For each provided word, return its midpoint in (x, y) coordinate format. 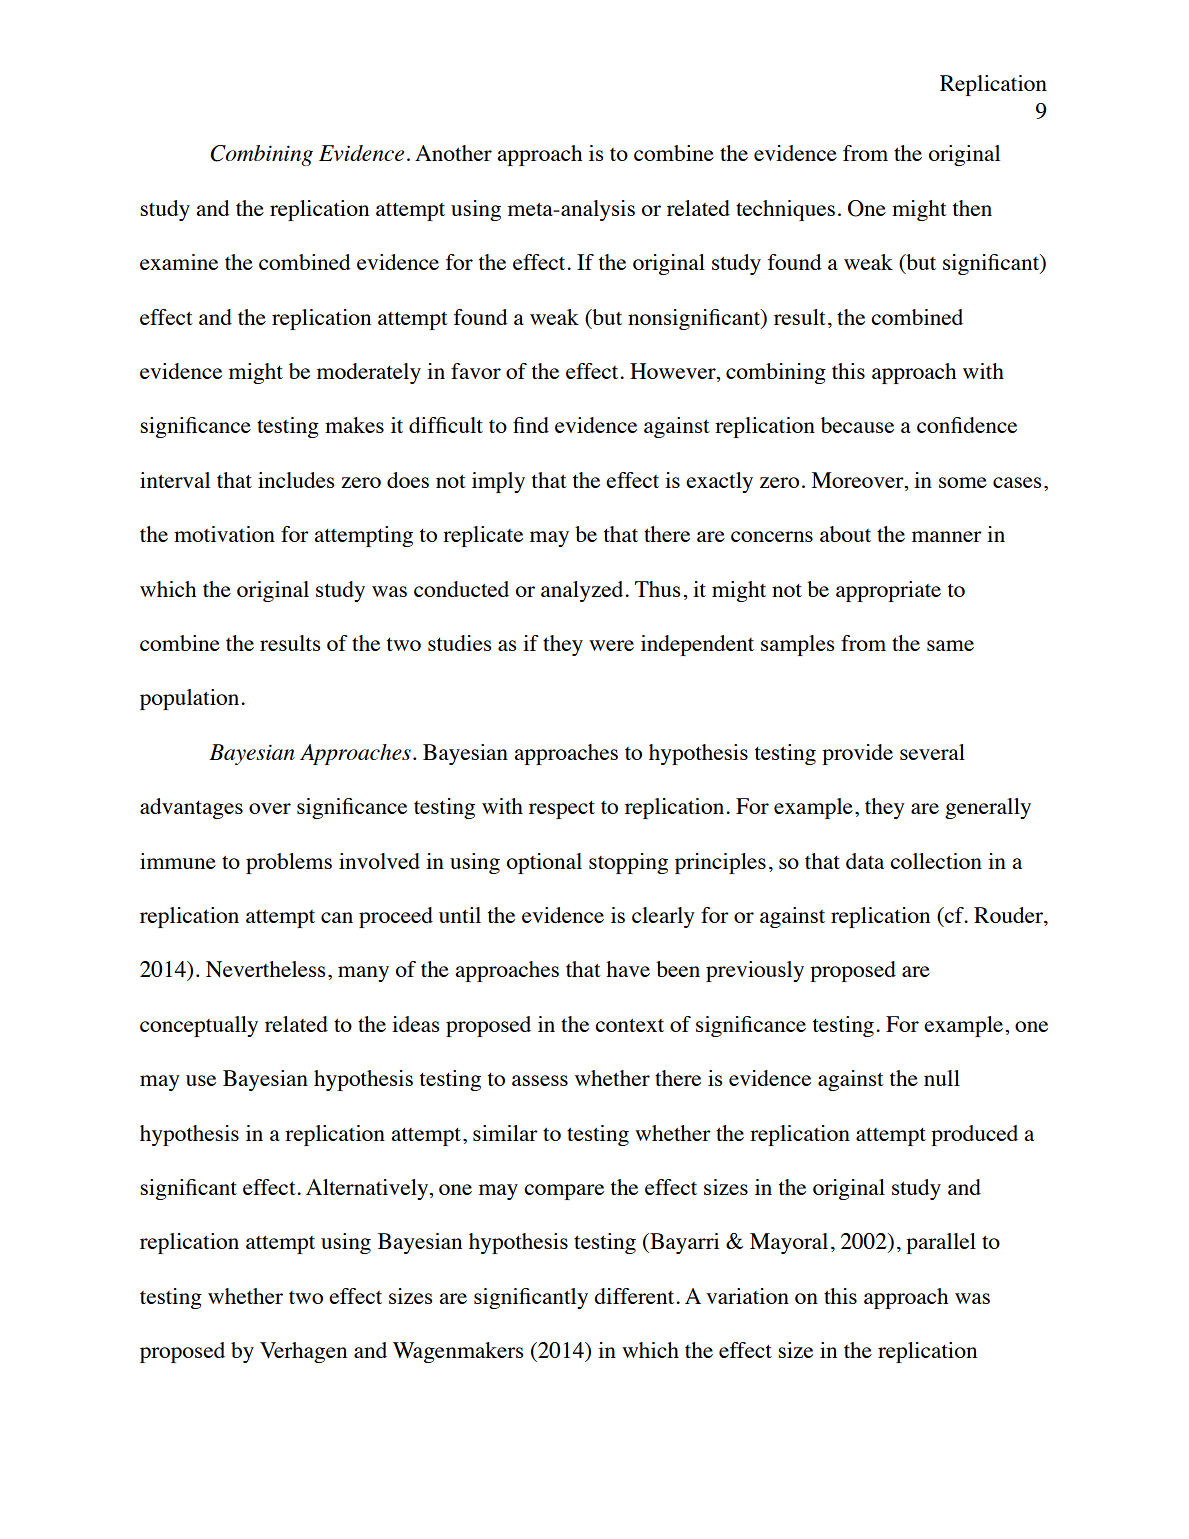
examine (179, 262)
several (932, 752)
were (611, 645)
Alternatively (368, 1189)
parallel (941, 1243)
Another (453, 153)
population (191, 699)
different (635, 1296)
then (972, 208)
